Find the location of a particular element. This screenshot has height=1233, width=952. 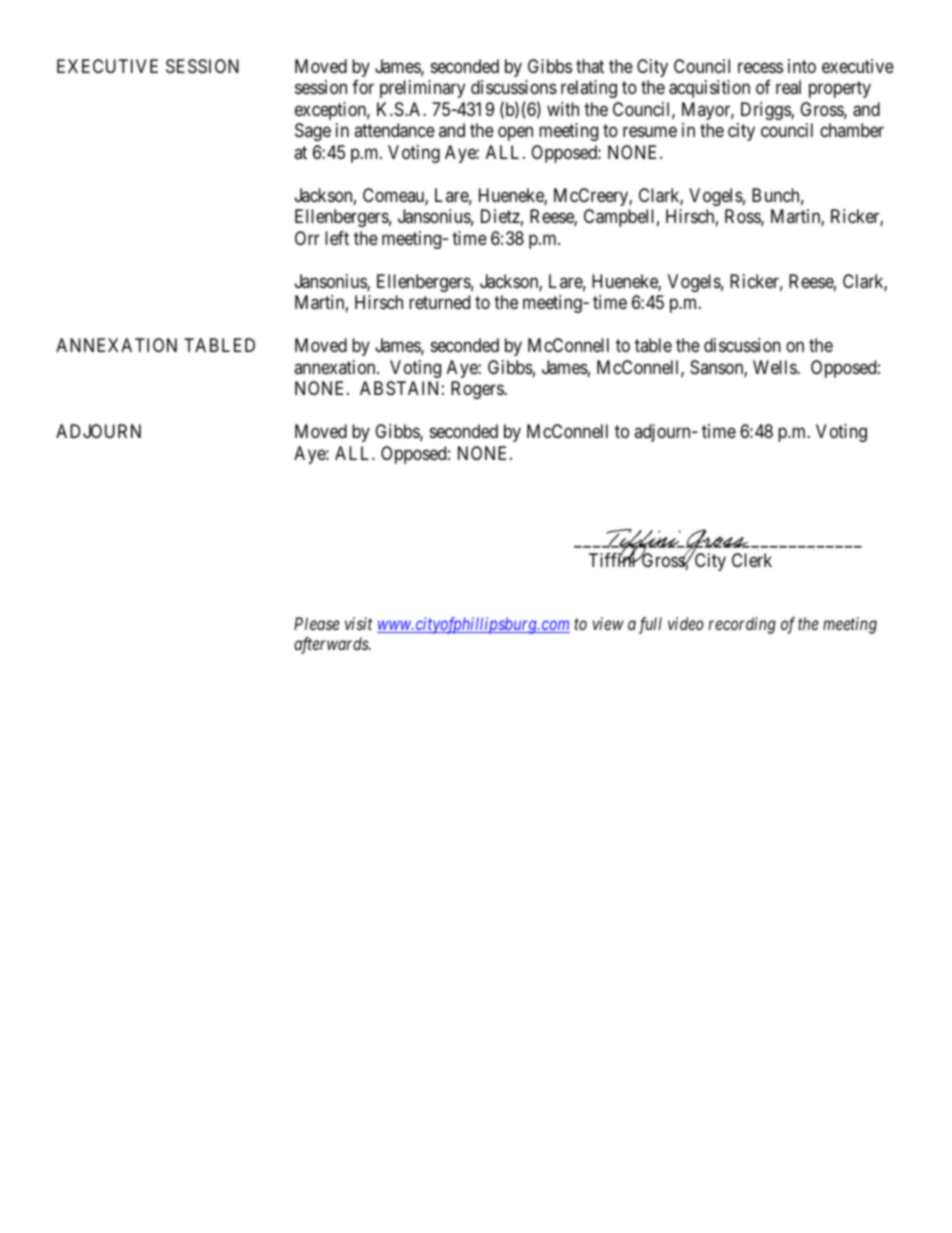

visit is located at coordinates (358, 623).
